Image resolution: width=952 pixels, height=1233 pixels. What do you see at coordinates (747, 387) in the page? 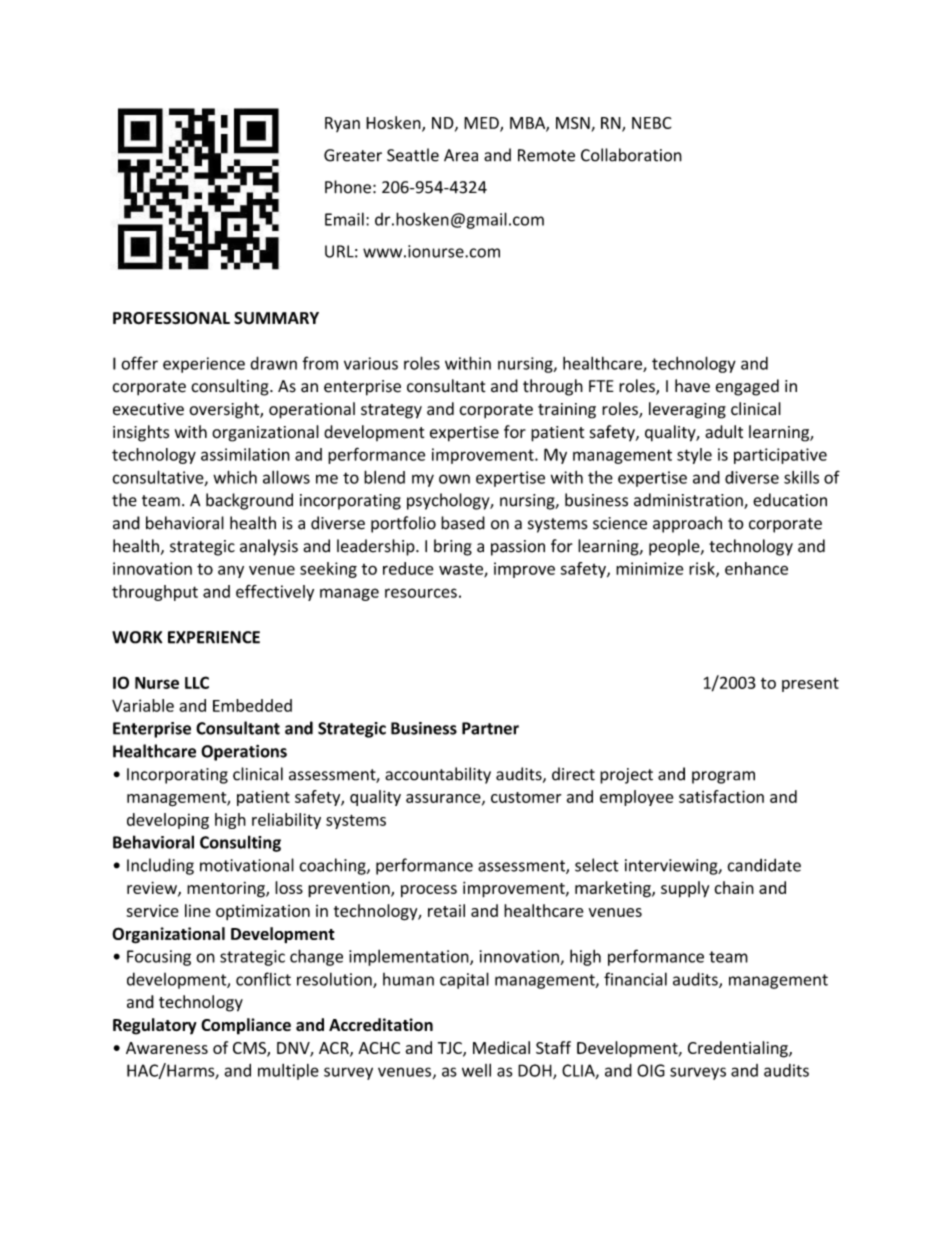
I see `engaged` at bounding box center [747, 387].
